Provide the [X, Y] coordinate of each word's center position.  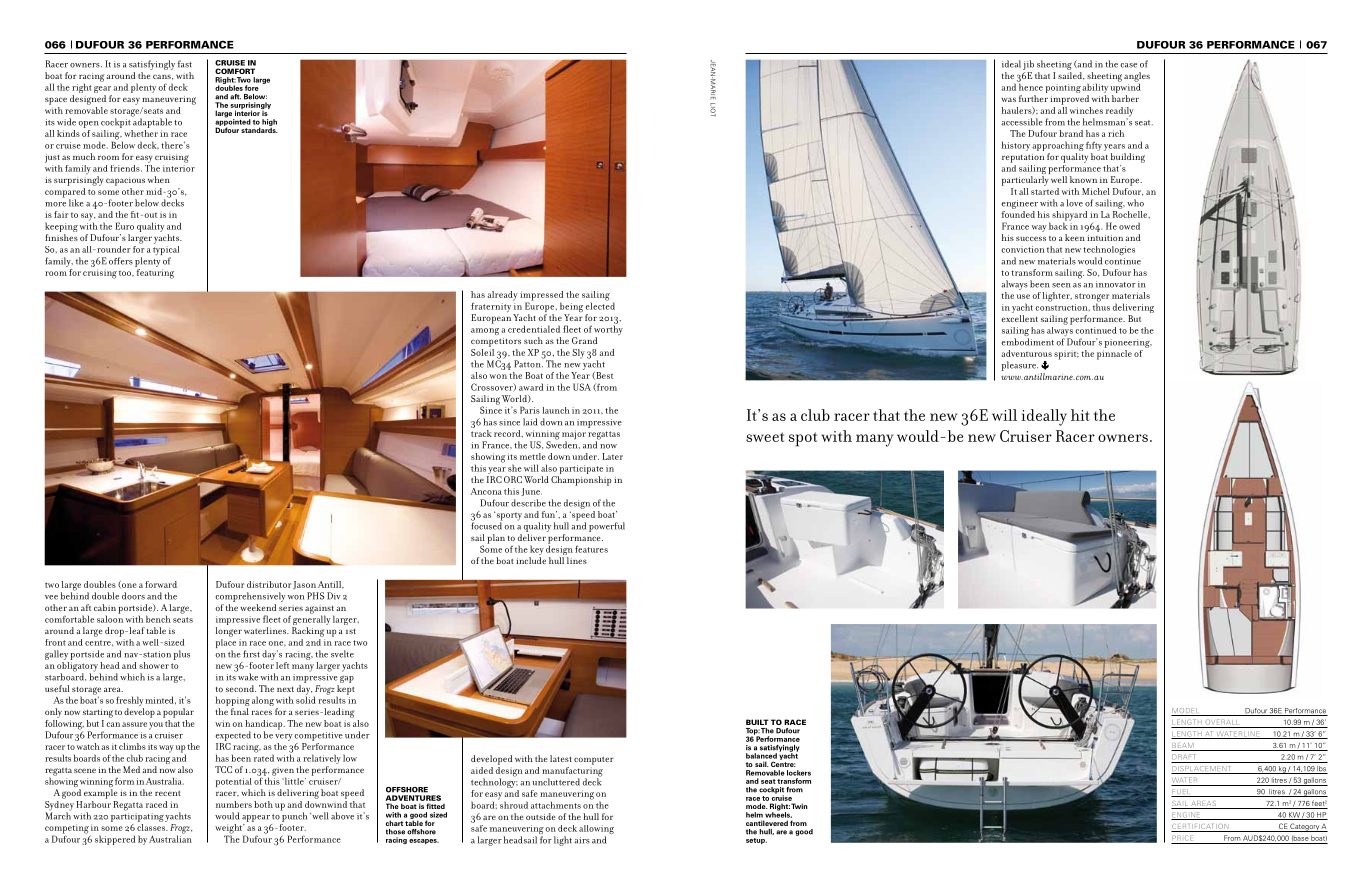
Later [612, 456]
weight [230, 830]
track [481, 432]
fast [185, 64]
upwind [1125, 88]
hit [1080, 415]
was [1008, 99]
